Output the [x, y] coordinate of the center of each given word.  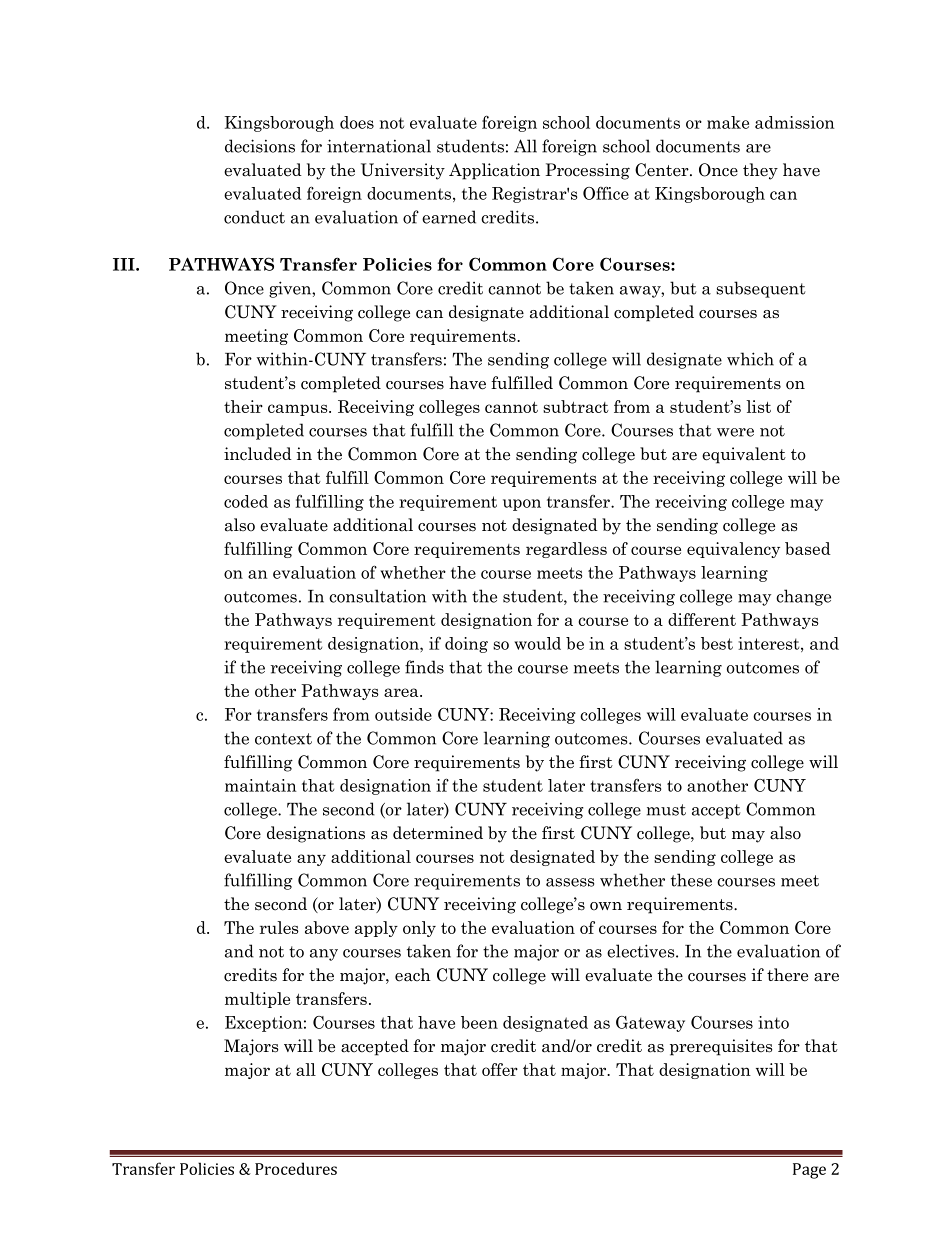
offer [500, 1069]
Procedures [296, 1168]
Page [809, 1171]
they [760, 171]
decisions [260, 146]
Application [494, 171]
